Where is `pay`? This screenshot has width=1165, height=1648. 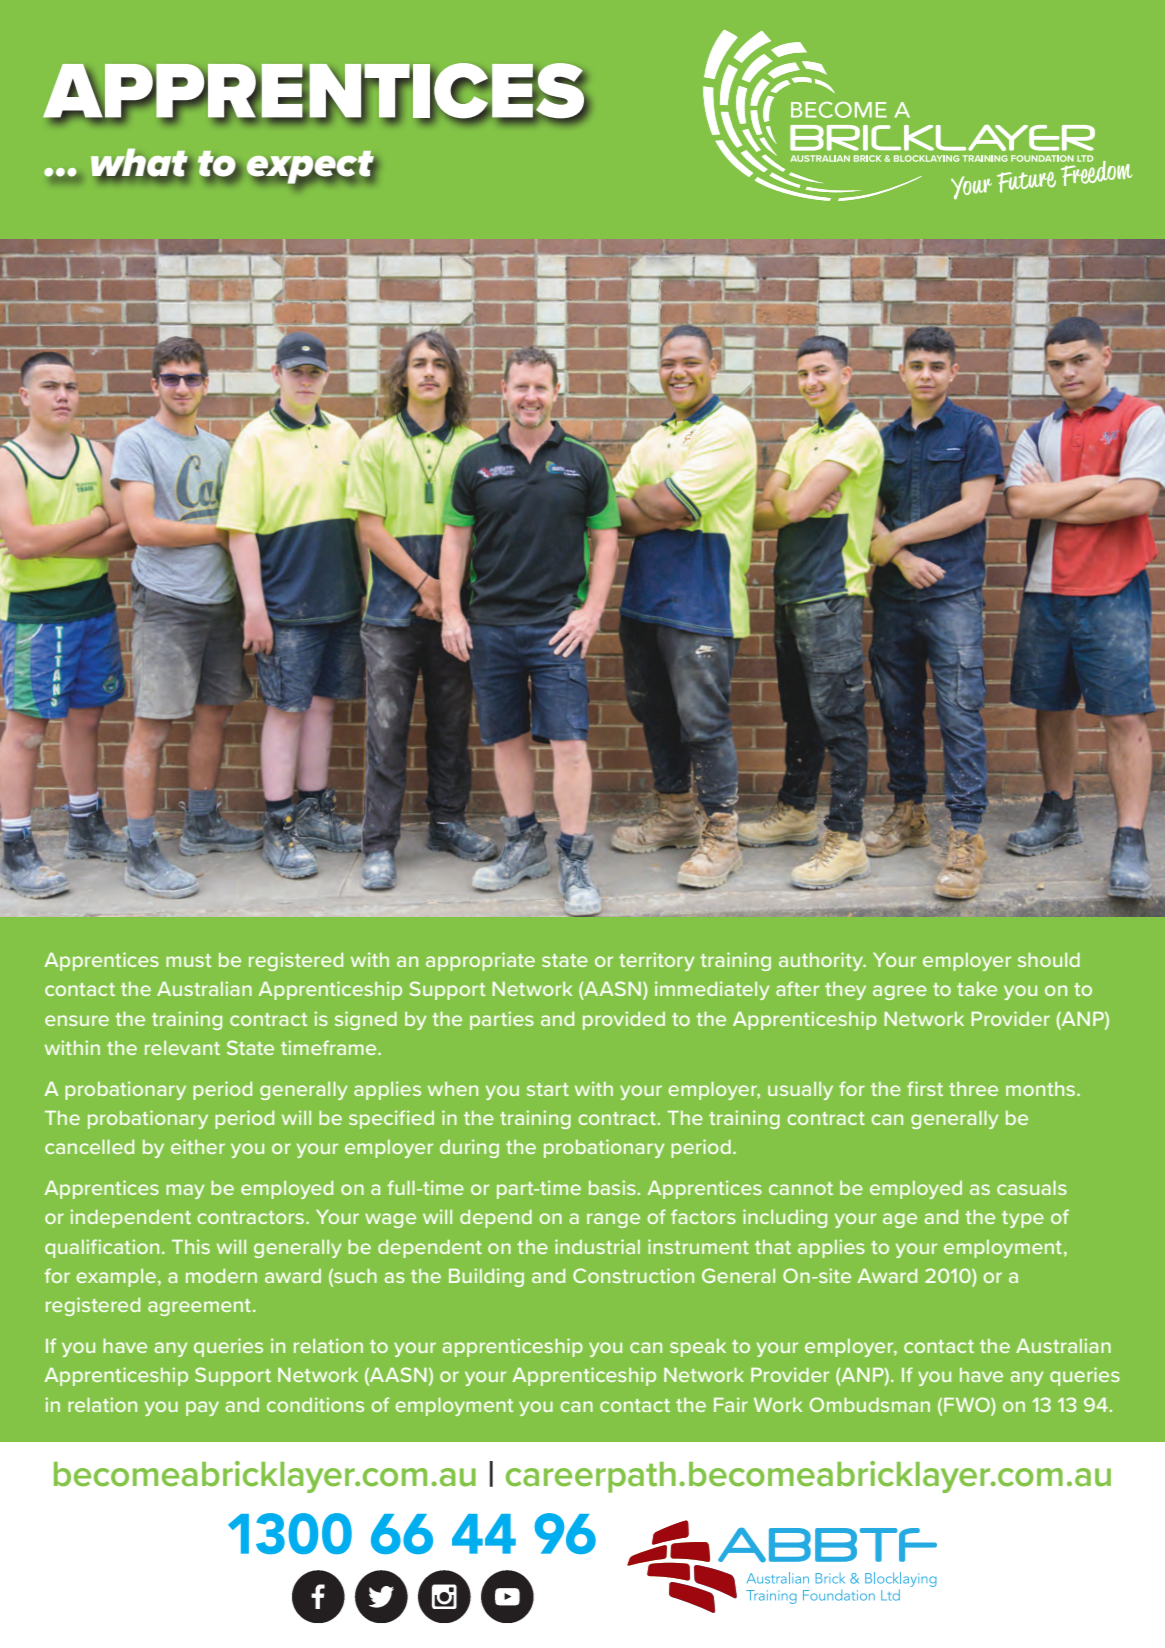 pay is located at coordinates (202, 1408).
